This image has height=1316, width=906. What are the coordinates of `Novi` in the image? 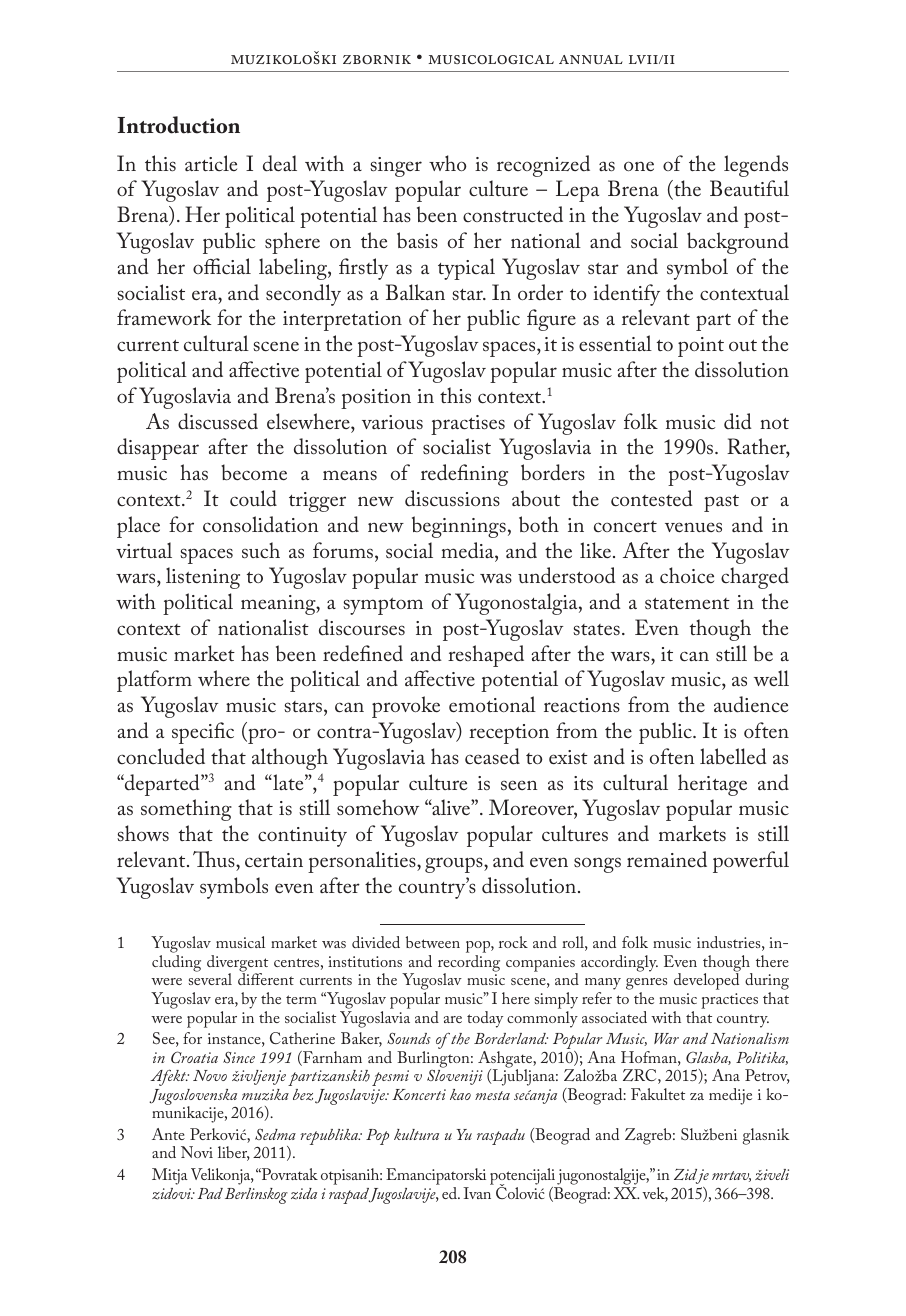 It's located at (197, 1152).
